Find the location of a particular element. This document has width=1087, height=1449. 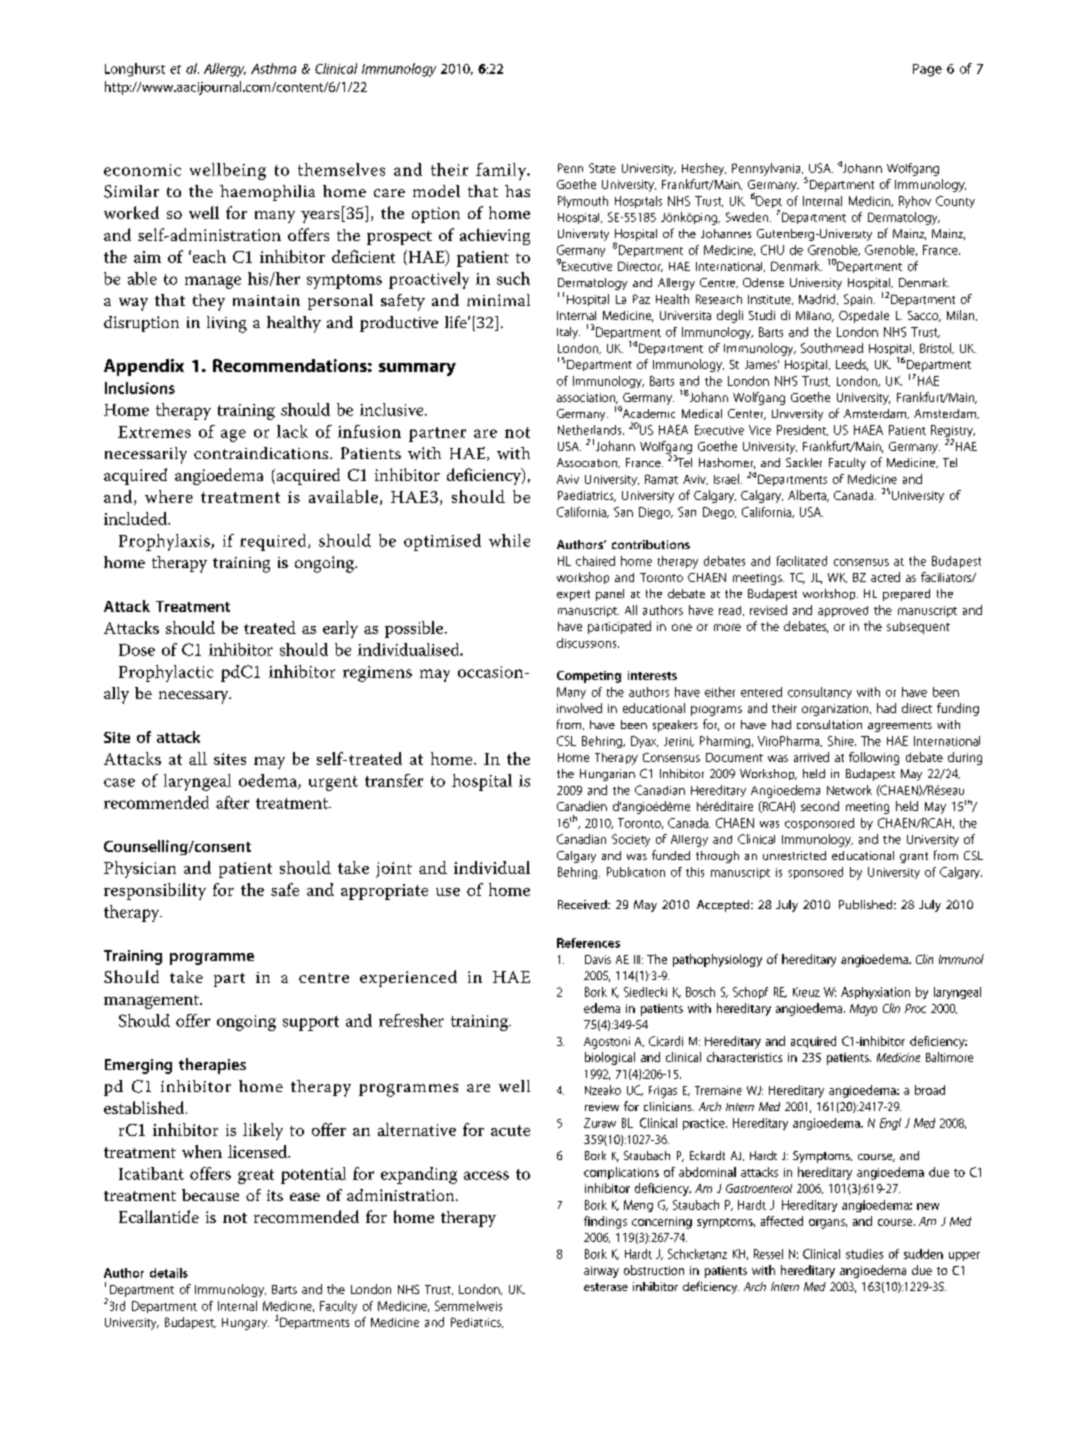

family is located at coordinates (502, 171).
